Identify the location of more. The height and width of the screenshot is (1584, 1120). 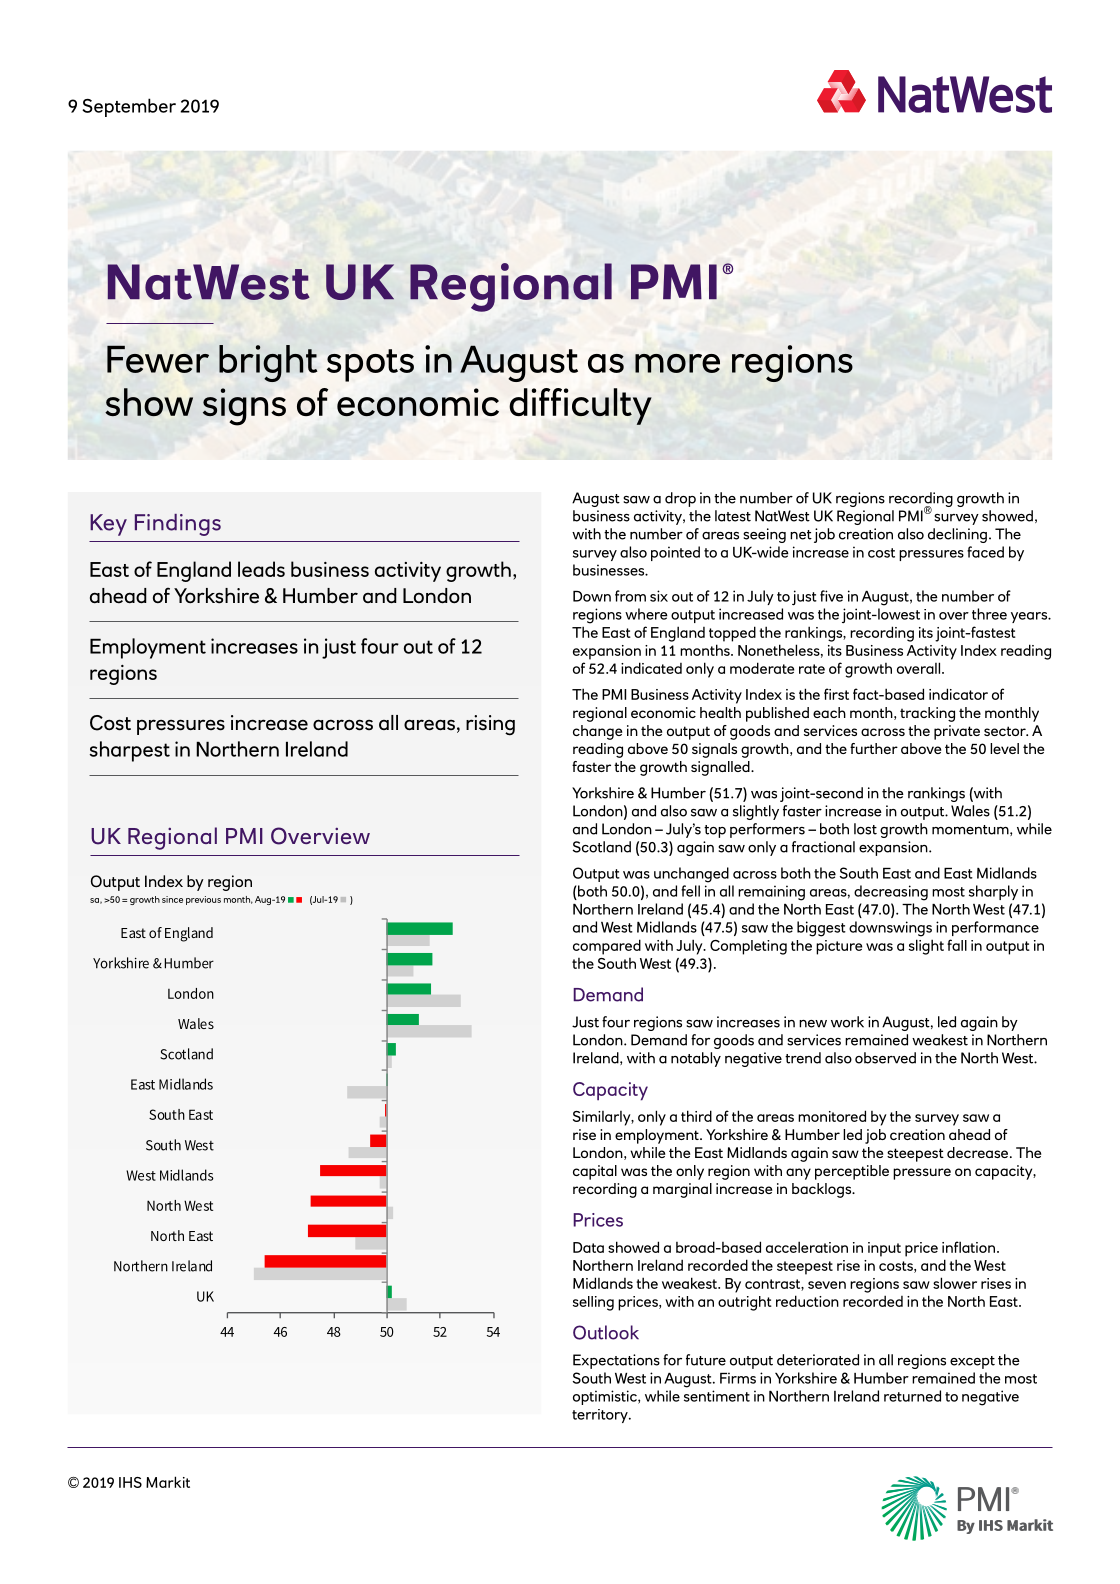
(677, 363).
